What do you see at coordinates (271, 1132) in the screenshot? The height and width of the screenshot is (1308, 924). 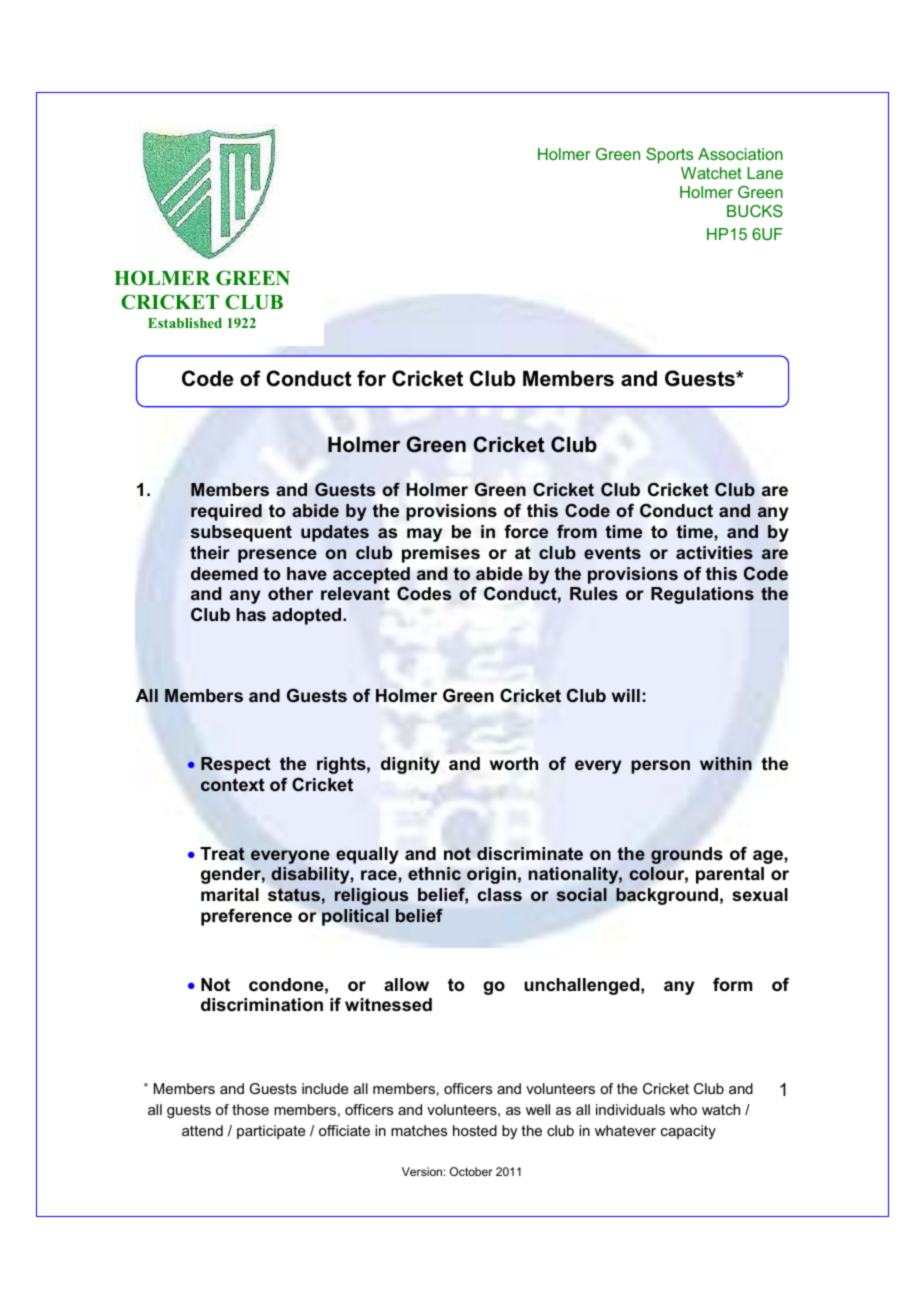 I see `participate` at bounding box center [271, 1132].
